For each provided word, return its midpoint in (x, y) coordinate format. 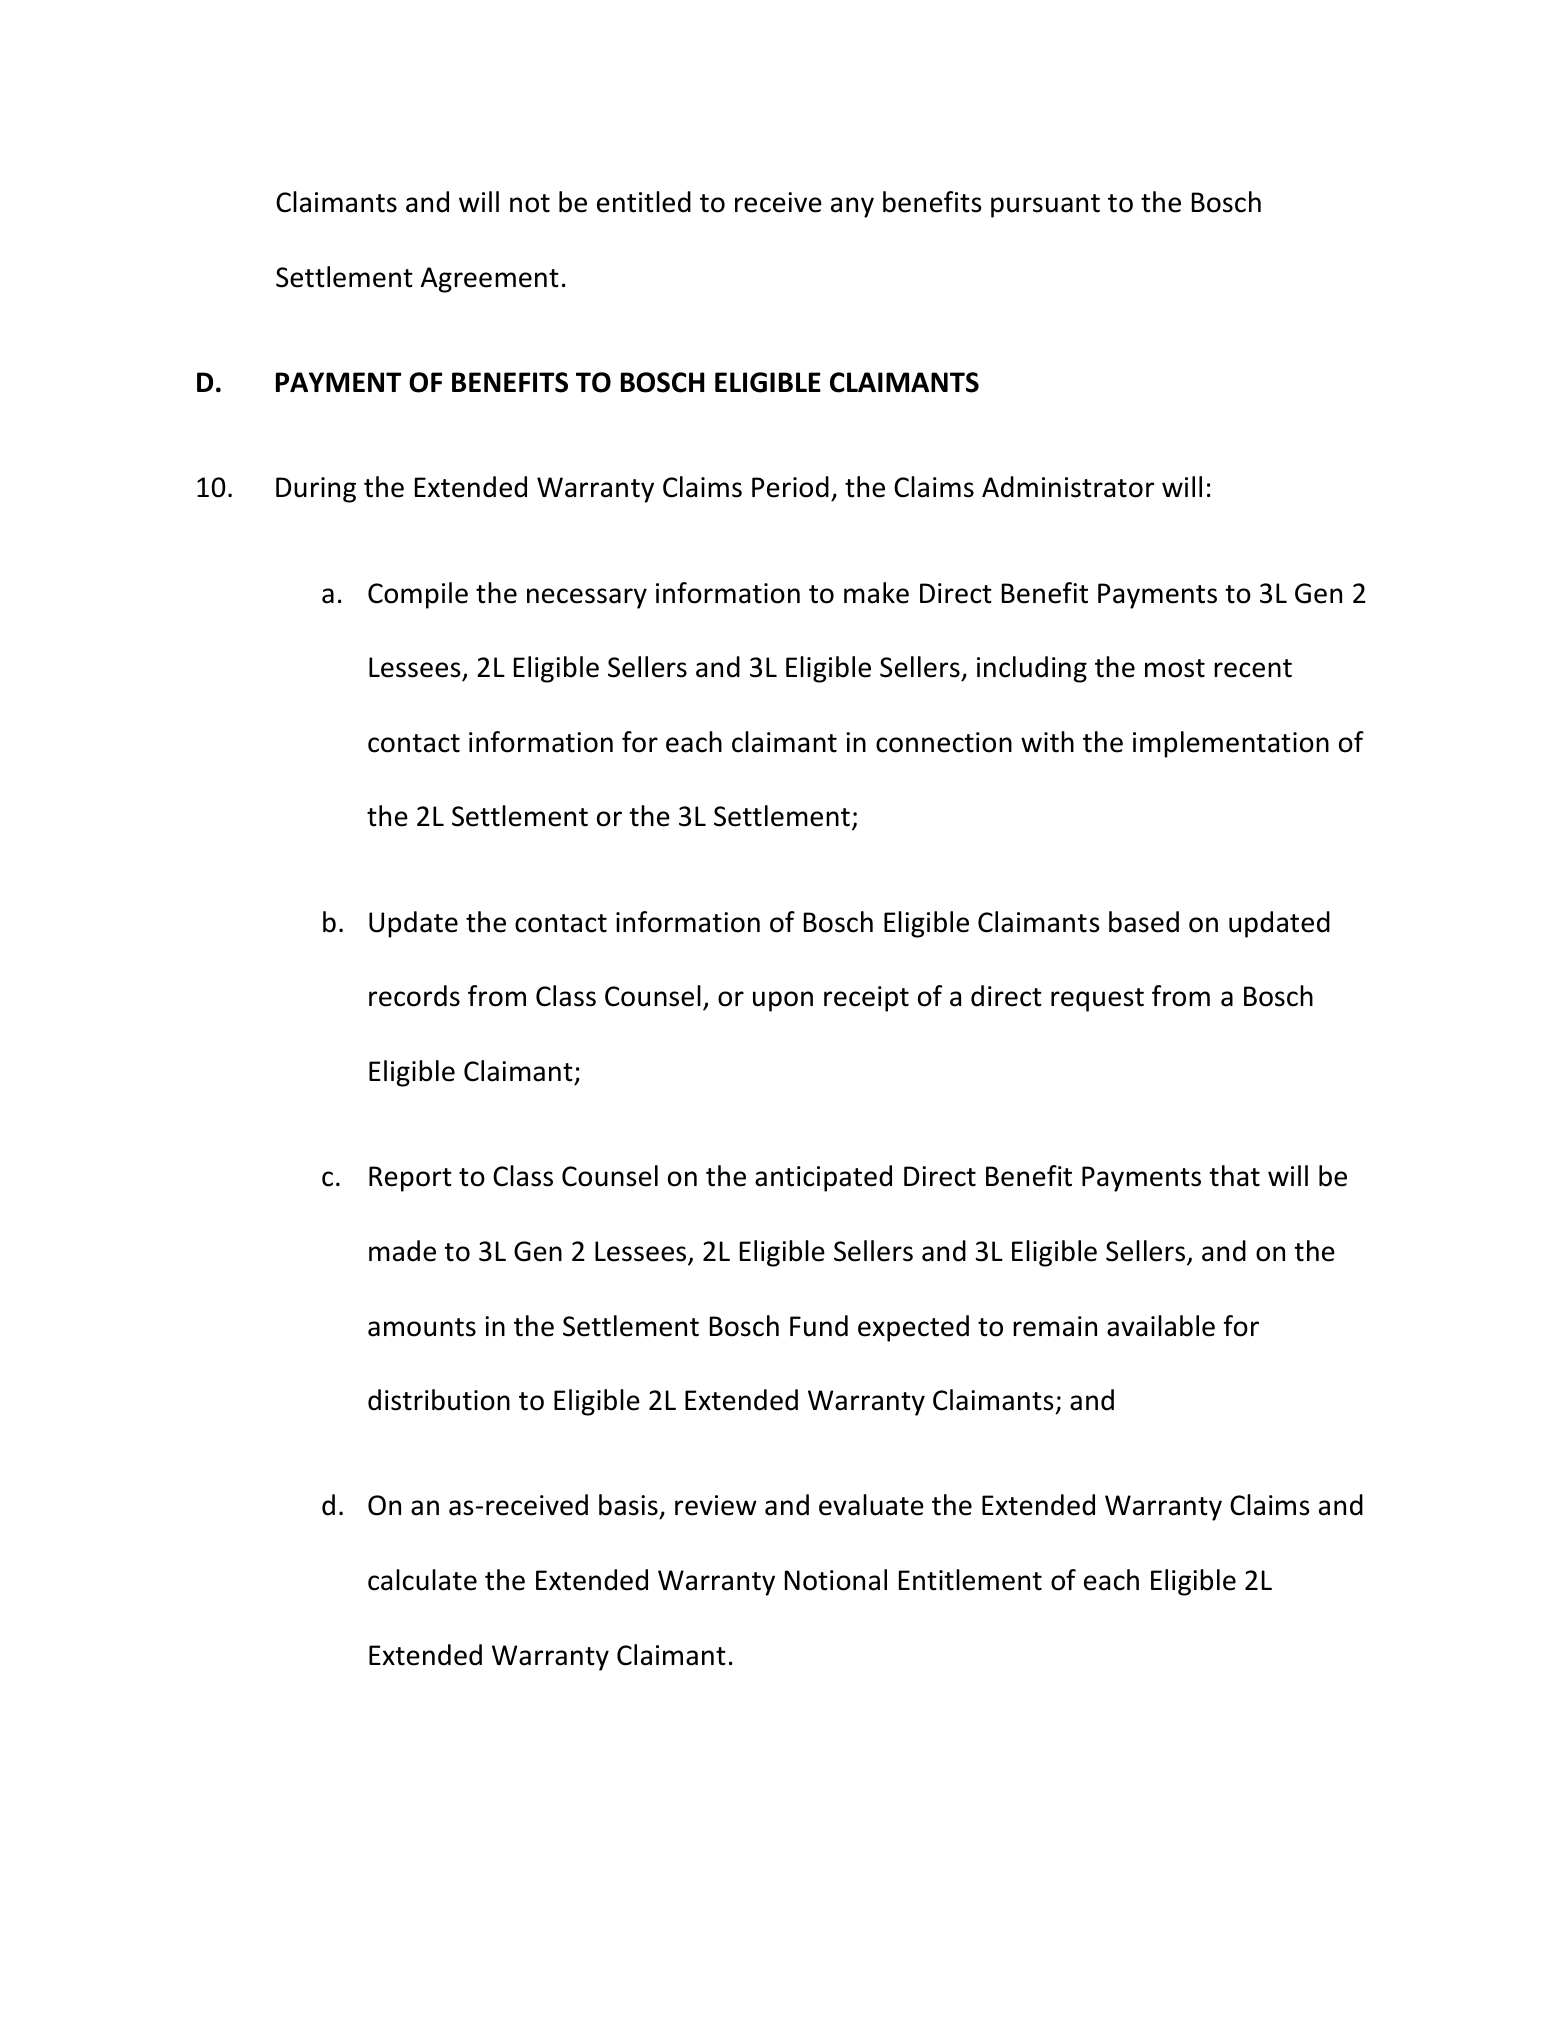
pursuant (1045, 206)
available (1161, 1326)
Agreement (490, 280)
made (402, 1251)
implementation (1231, 744)
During (316, 490)
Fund (819, 1326)
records (414, 996)
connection (944, 742)
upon (783, 1001)
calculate (422, 1580)
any (852, 207)
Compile (418, 595)
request (1097, 1000)
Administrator (1068, 487)
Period (790, 487)
